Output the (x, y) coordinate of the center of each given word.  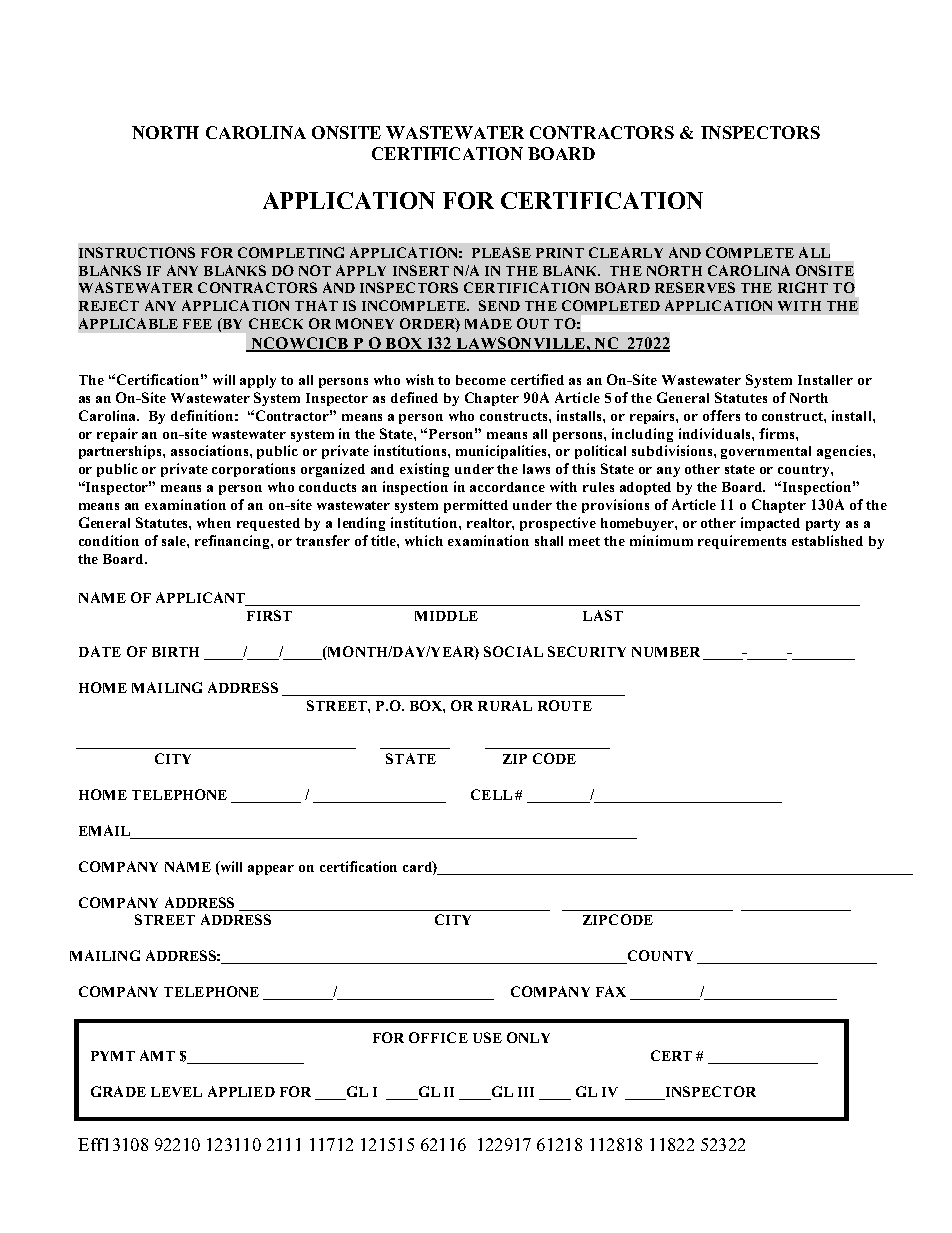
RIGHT (803, 287)
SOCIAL (513, 651)
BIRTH (175, 652)
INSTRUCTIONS (137, 252)
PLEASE (501, 252)
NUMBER (666, 652)
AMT (157, 1055)
